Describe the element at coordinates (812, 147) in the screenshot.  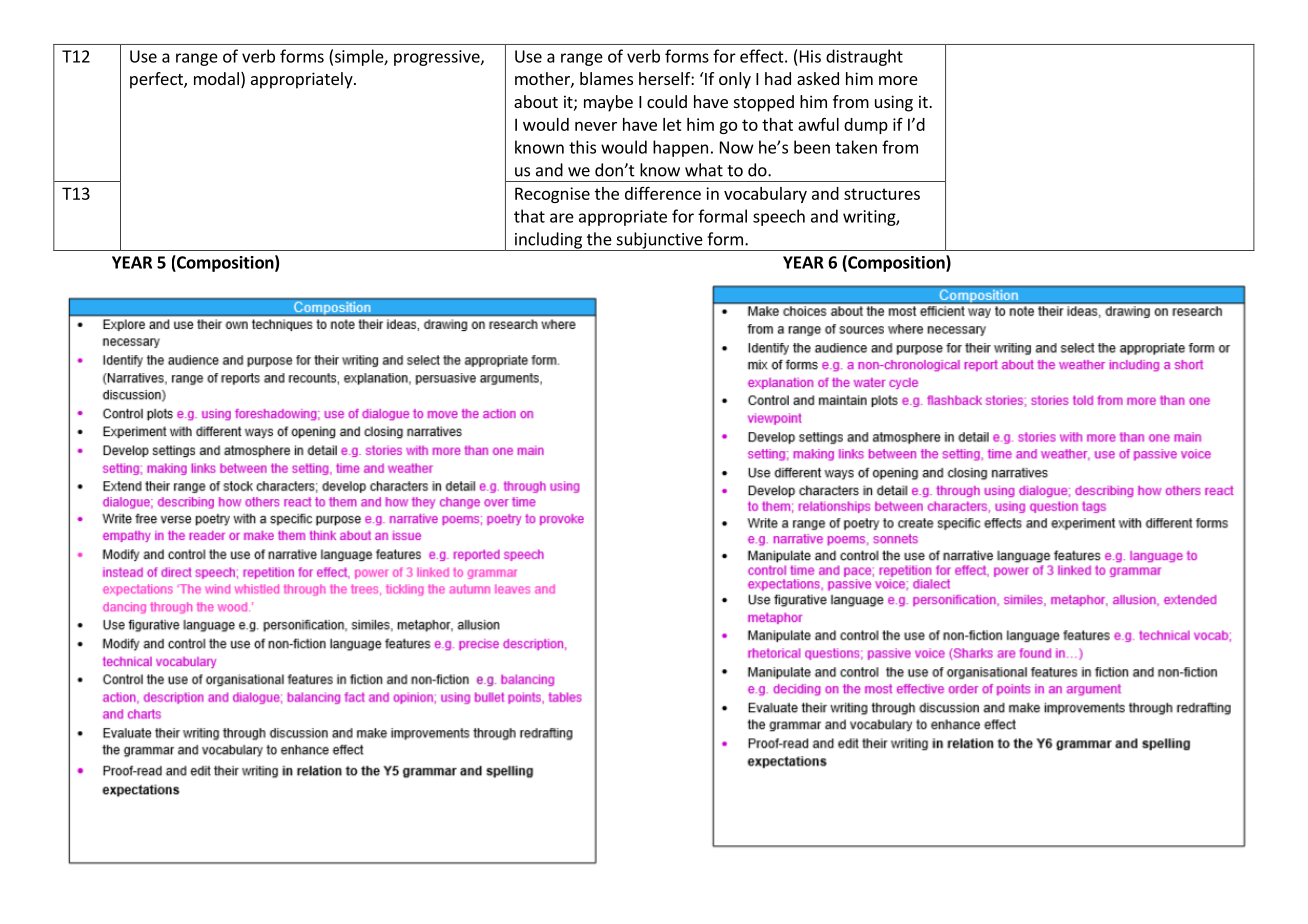
I see `been` at that location.
